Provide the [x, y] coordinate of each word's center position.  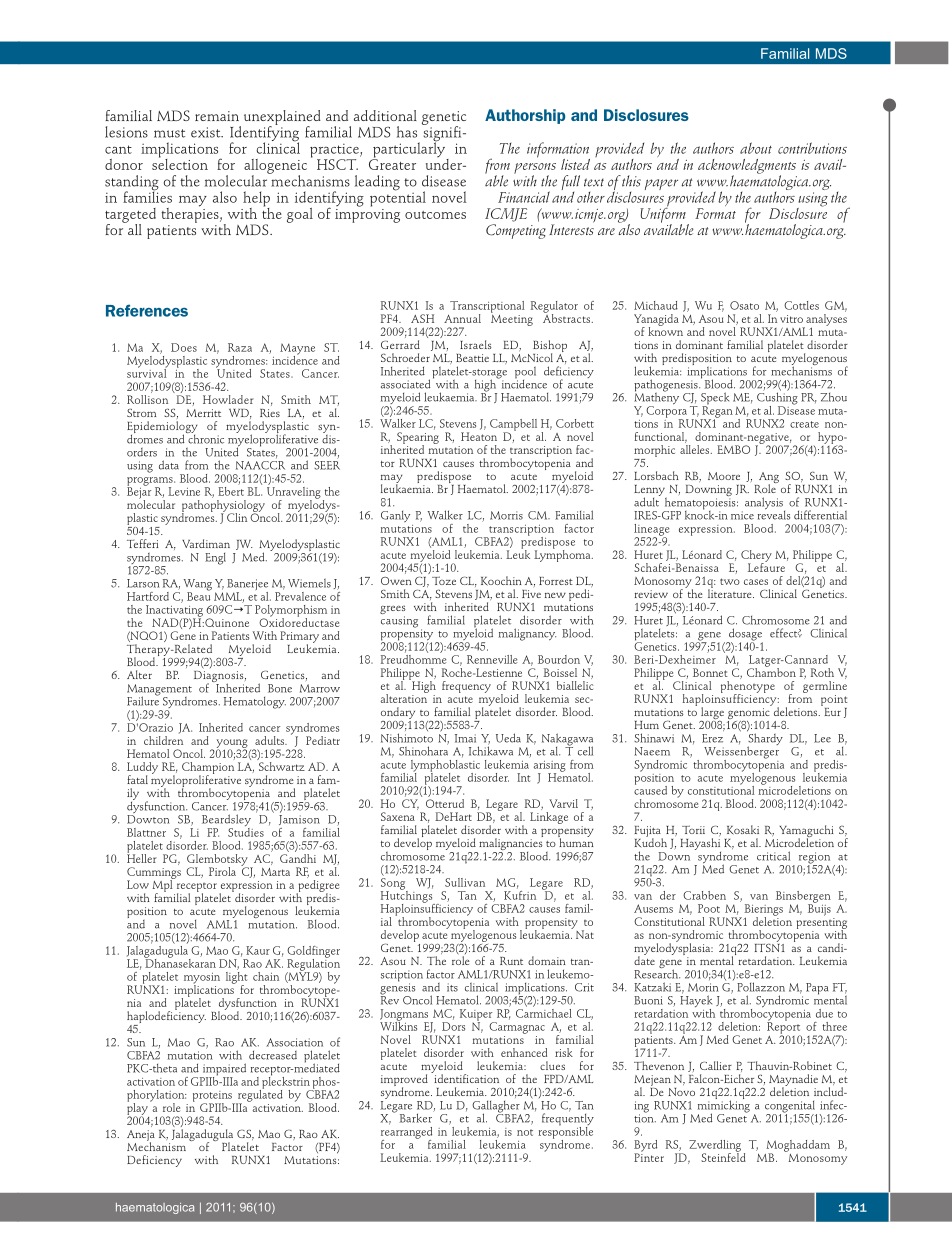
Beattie [472, 358]
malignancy [527, 634]
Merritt [203, 413]
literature [731, 592]
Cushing [777, 398]
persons [535, 169]
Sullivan [465, 882]
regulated [259, 1095]
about [756, 148]
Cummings [154, 874]
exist [207, 132]
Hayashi [700, 845]
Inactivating [174, 612]
